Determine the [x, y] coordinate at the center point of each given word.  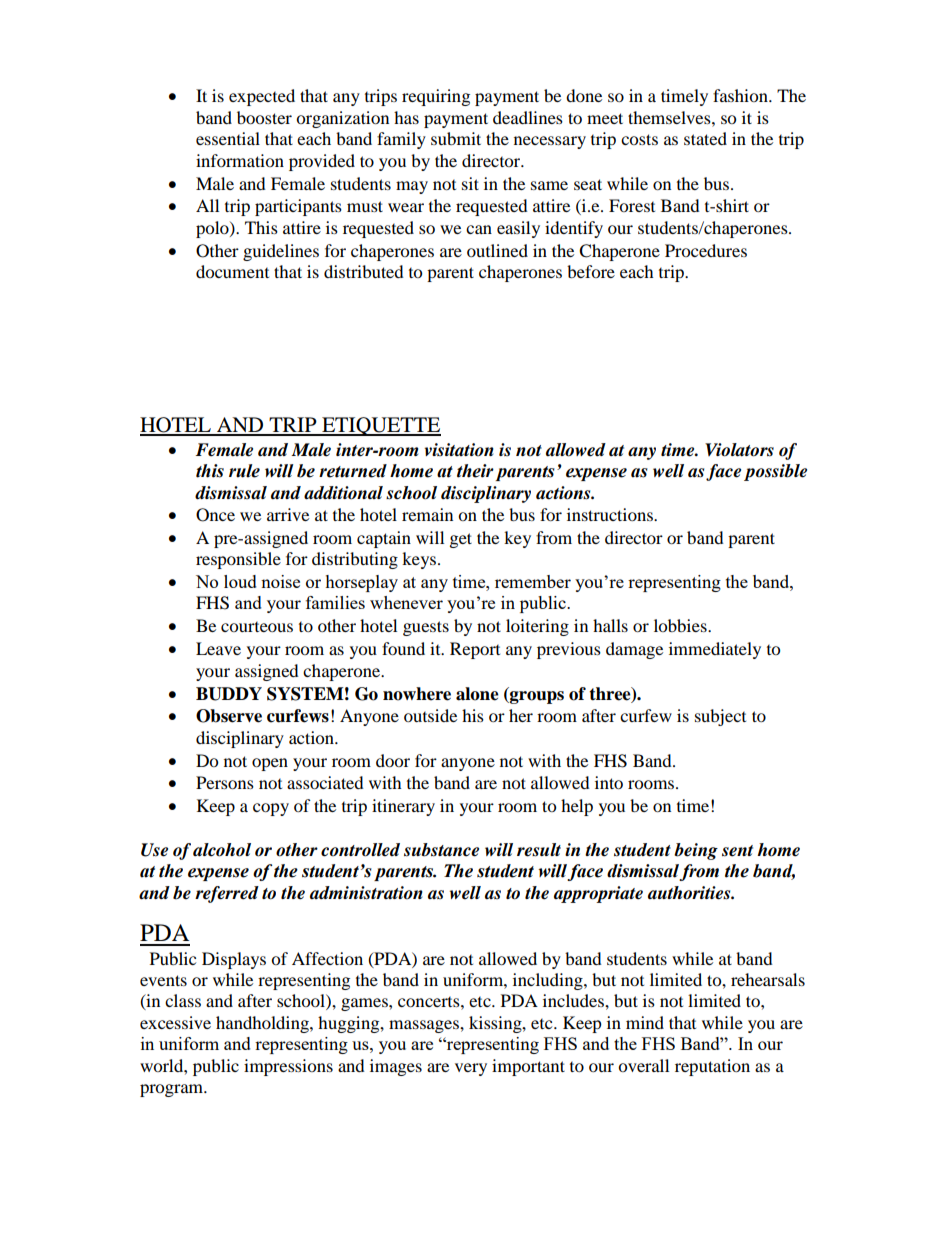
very [471, 1069]
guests [426, 628]
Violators [739, 450]
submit [456, 138]
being [696, 851]
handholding [263, 1024]
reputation [712, 1067]
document [232, 271]
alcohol [222, 850]
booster [264, 117]
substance [441, 850]
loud [240, 581]
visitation [459, 449]
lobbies [681, 625]
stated [705, 138]
